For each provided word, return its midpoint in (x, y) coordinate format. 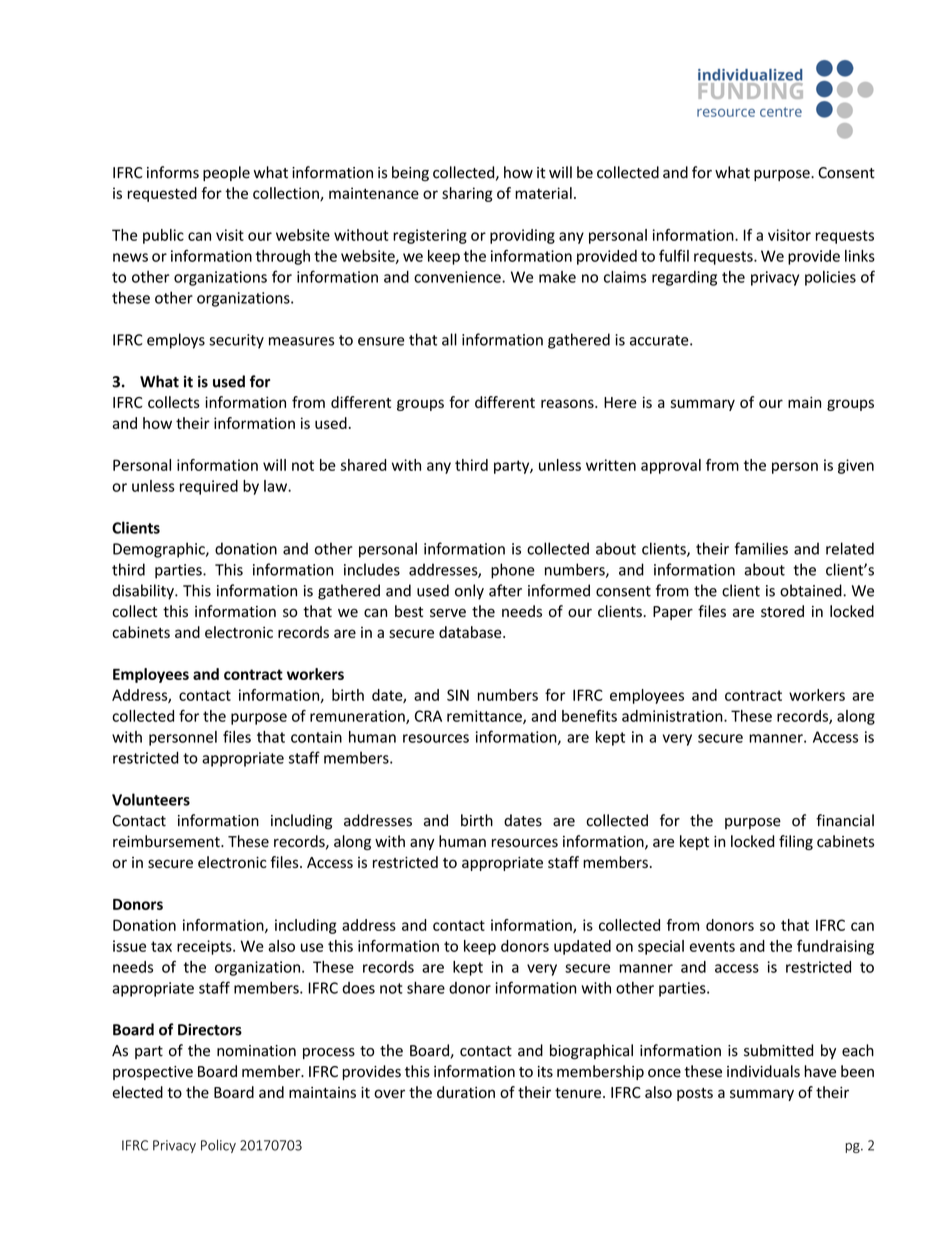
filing (796, 842)
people (226, 173)
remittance (485, 717)
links (860, 256)
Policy (218, 1146)
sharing (467, 194)
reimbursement (167, 841)
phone (513, 571)
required (209, 487)
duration (466, 1092)
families (761, 548)
